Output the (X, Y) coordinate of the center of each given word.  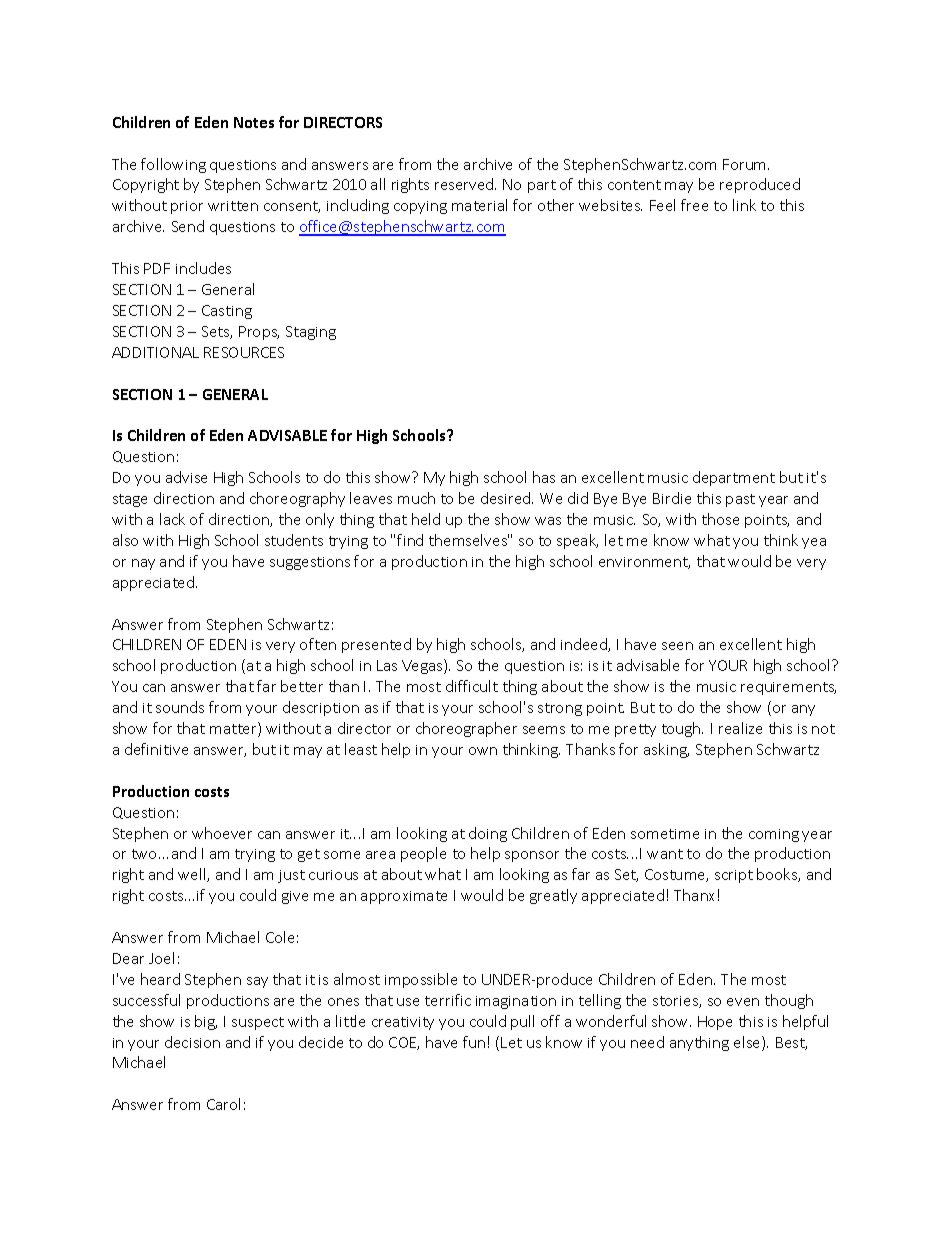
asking (666, 750)
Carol (223, 1104)
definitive (156, 749)
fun (474, 1042)
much (416, 498)
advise (186, 477)
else (748, 1043)
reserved (465, 184)
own (483, 751)
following (173, 165)
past (740, 500)
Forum (746, 164)
